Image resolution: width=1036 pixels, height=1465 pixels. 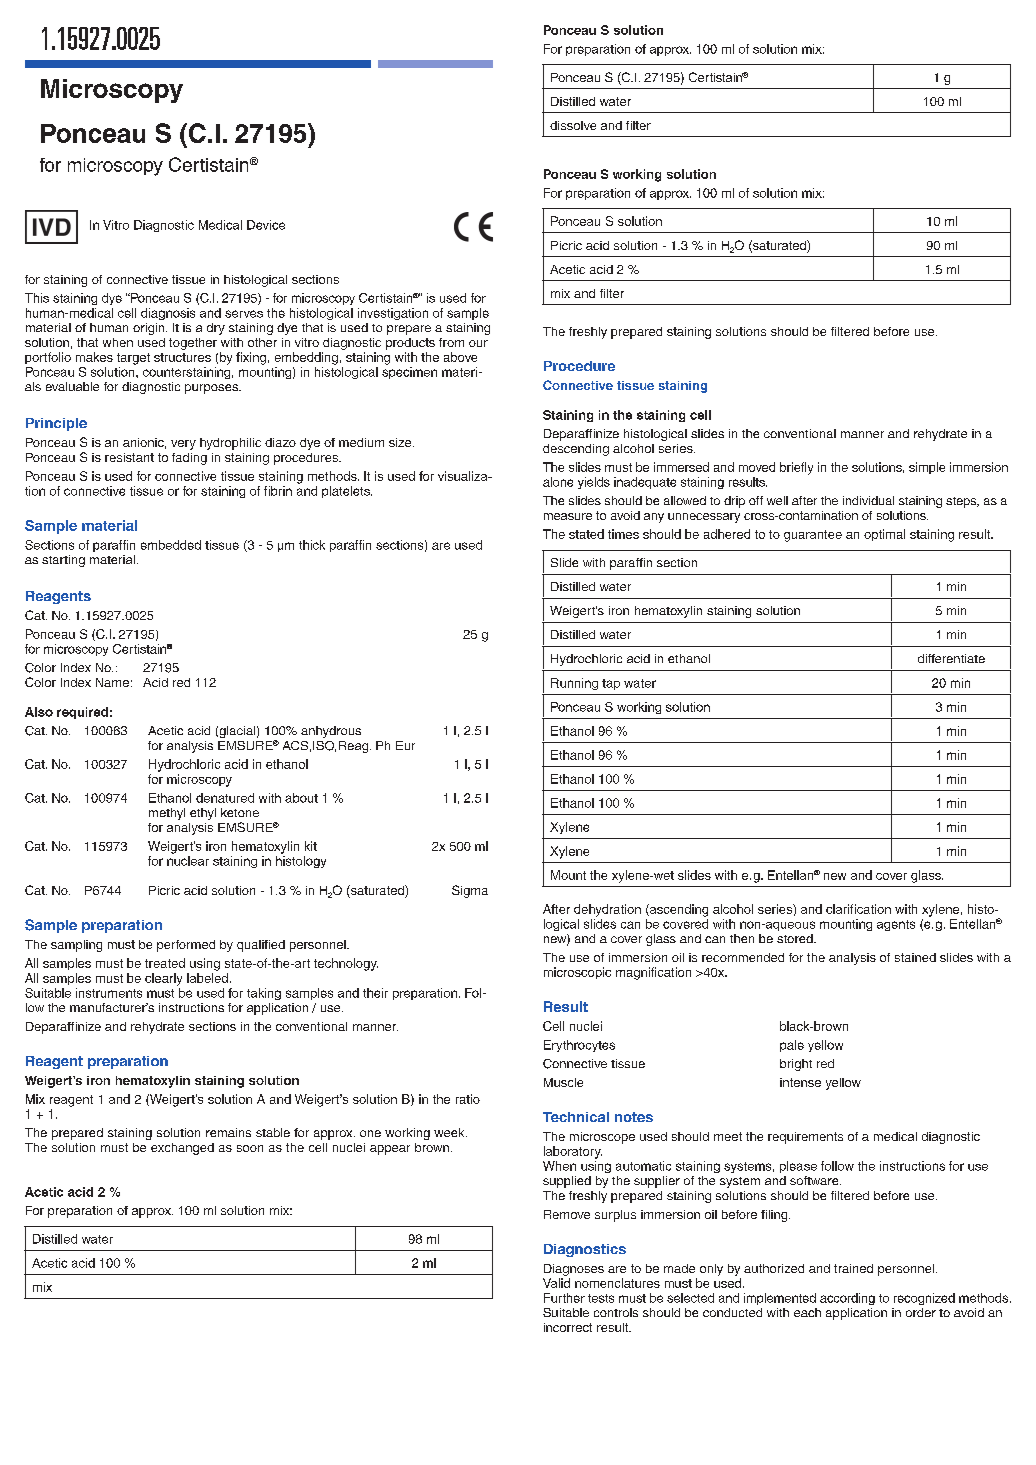 I want to click on required, so click(x=82, y=713).
